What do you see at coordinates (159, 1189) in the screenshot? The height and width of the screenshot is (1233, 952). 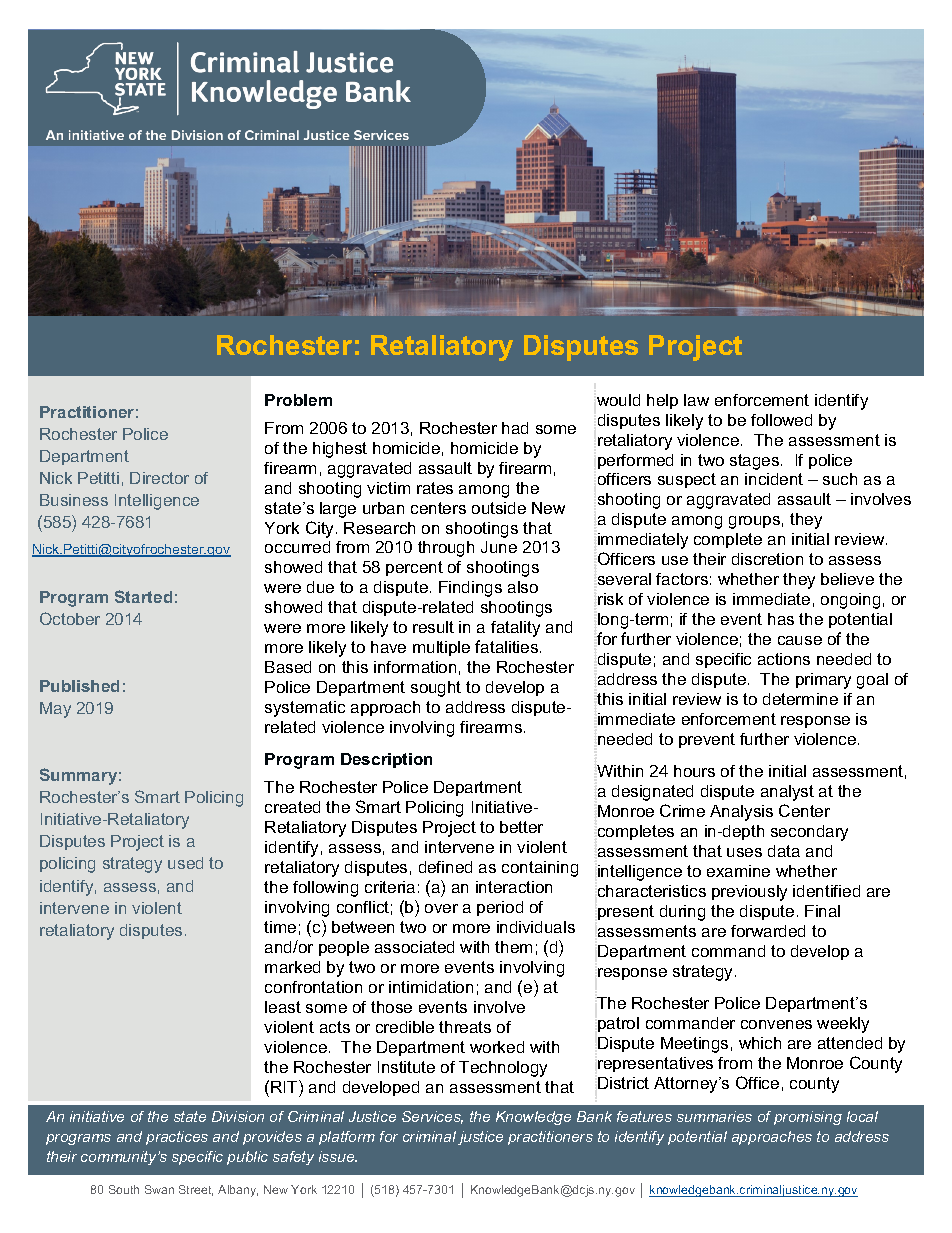 I see `Swan` at bounding box center [159, 1189].
